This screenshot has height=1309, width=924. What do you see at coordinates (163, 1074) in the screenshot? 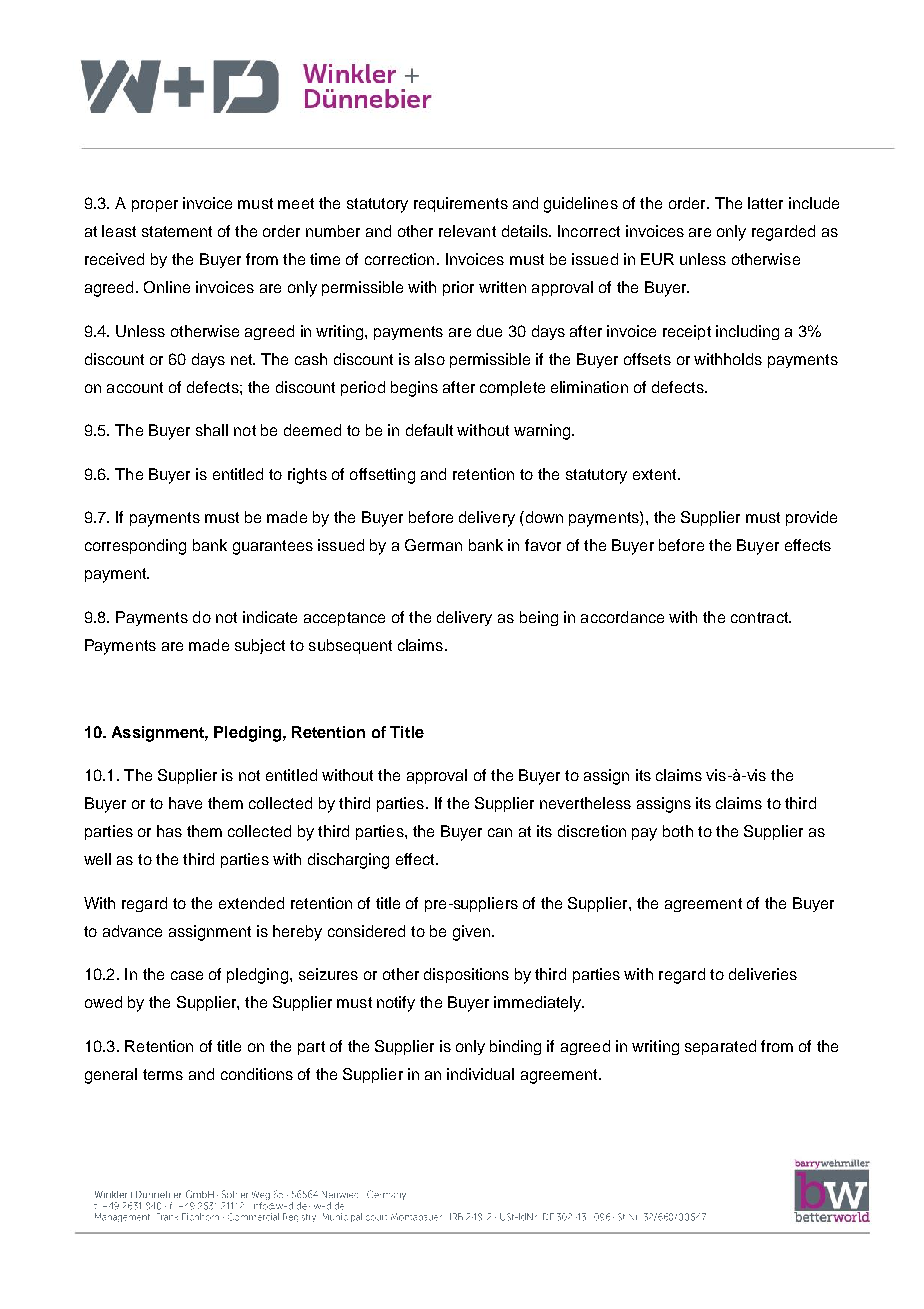
I see `terms` at bounding box center [163, 1074].
